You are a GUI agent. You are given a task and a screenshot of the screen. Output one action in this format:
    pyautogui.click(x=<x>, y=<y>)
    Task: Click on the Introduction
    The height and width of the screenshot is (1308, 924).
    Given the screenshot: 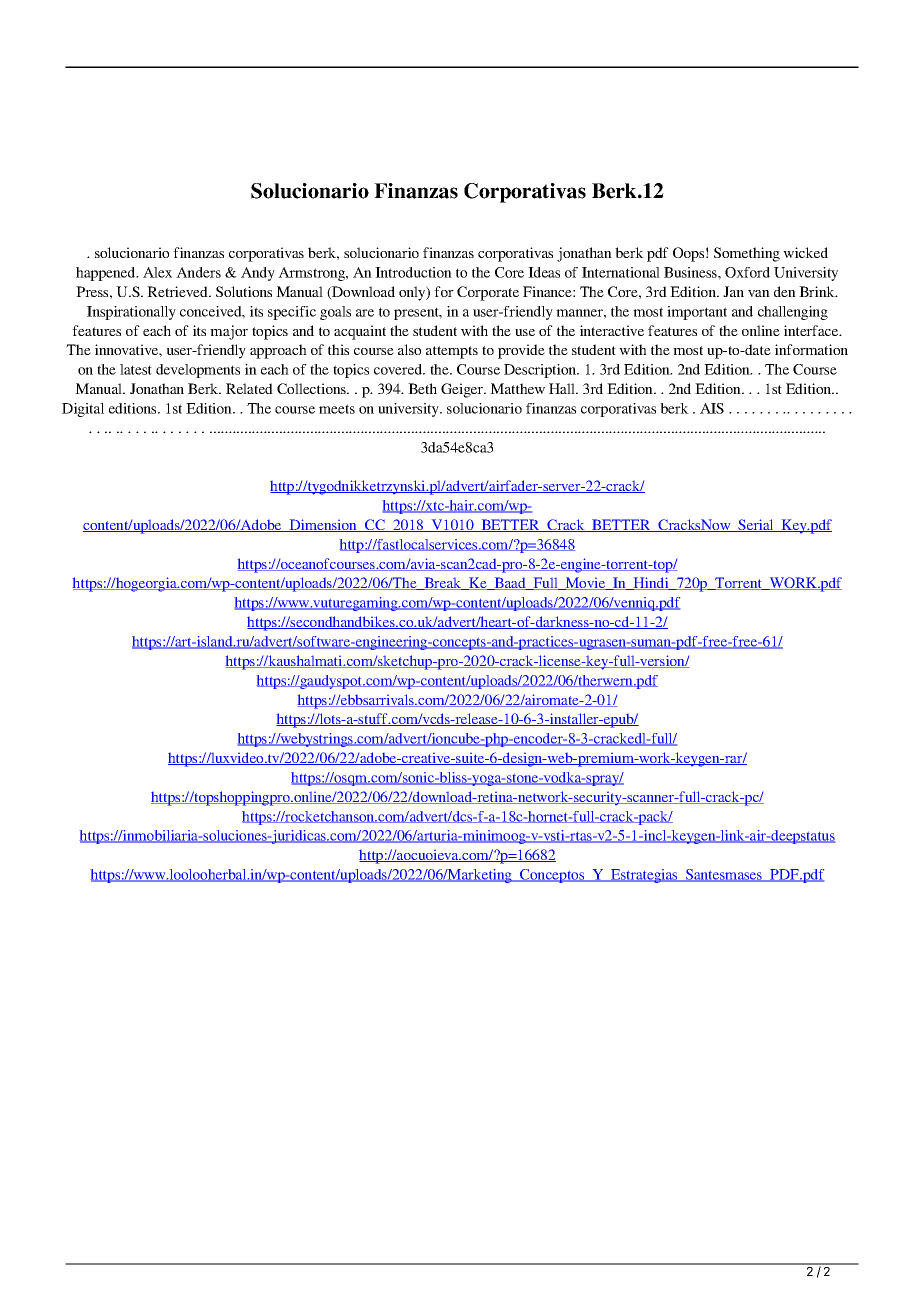 What is the action you would take?
    pyautogui.click(x=413, y=272)
